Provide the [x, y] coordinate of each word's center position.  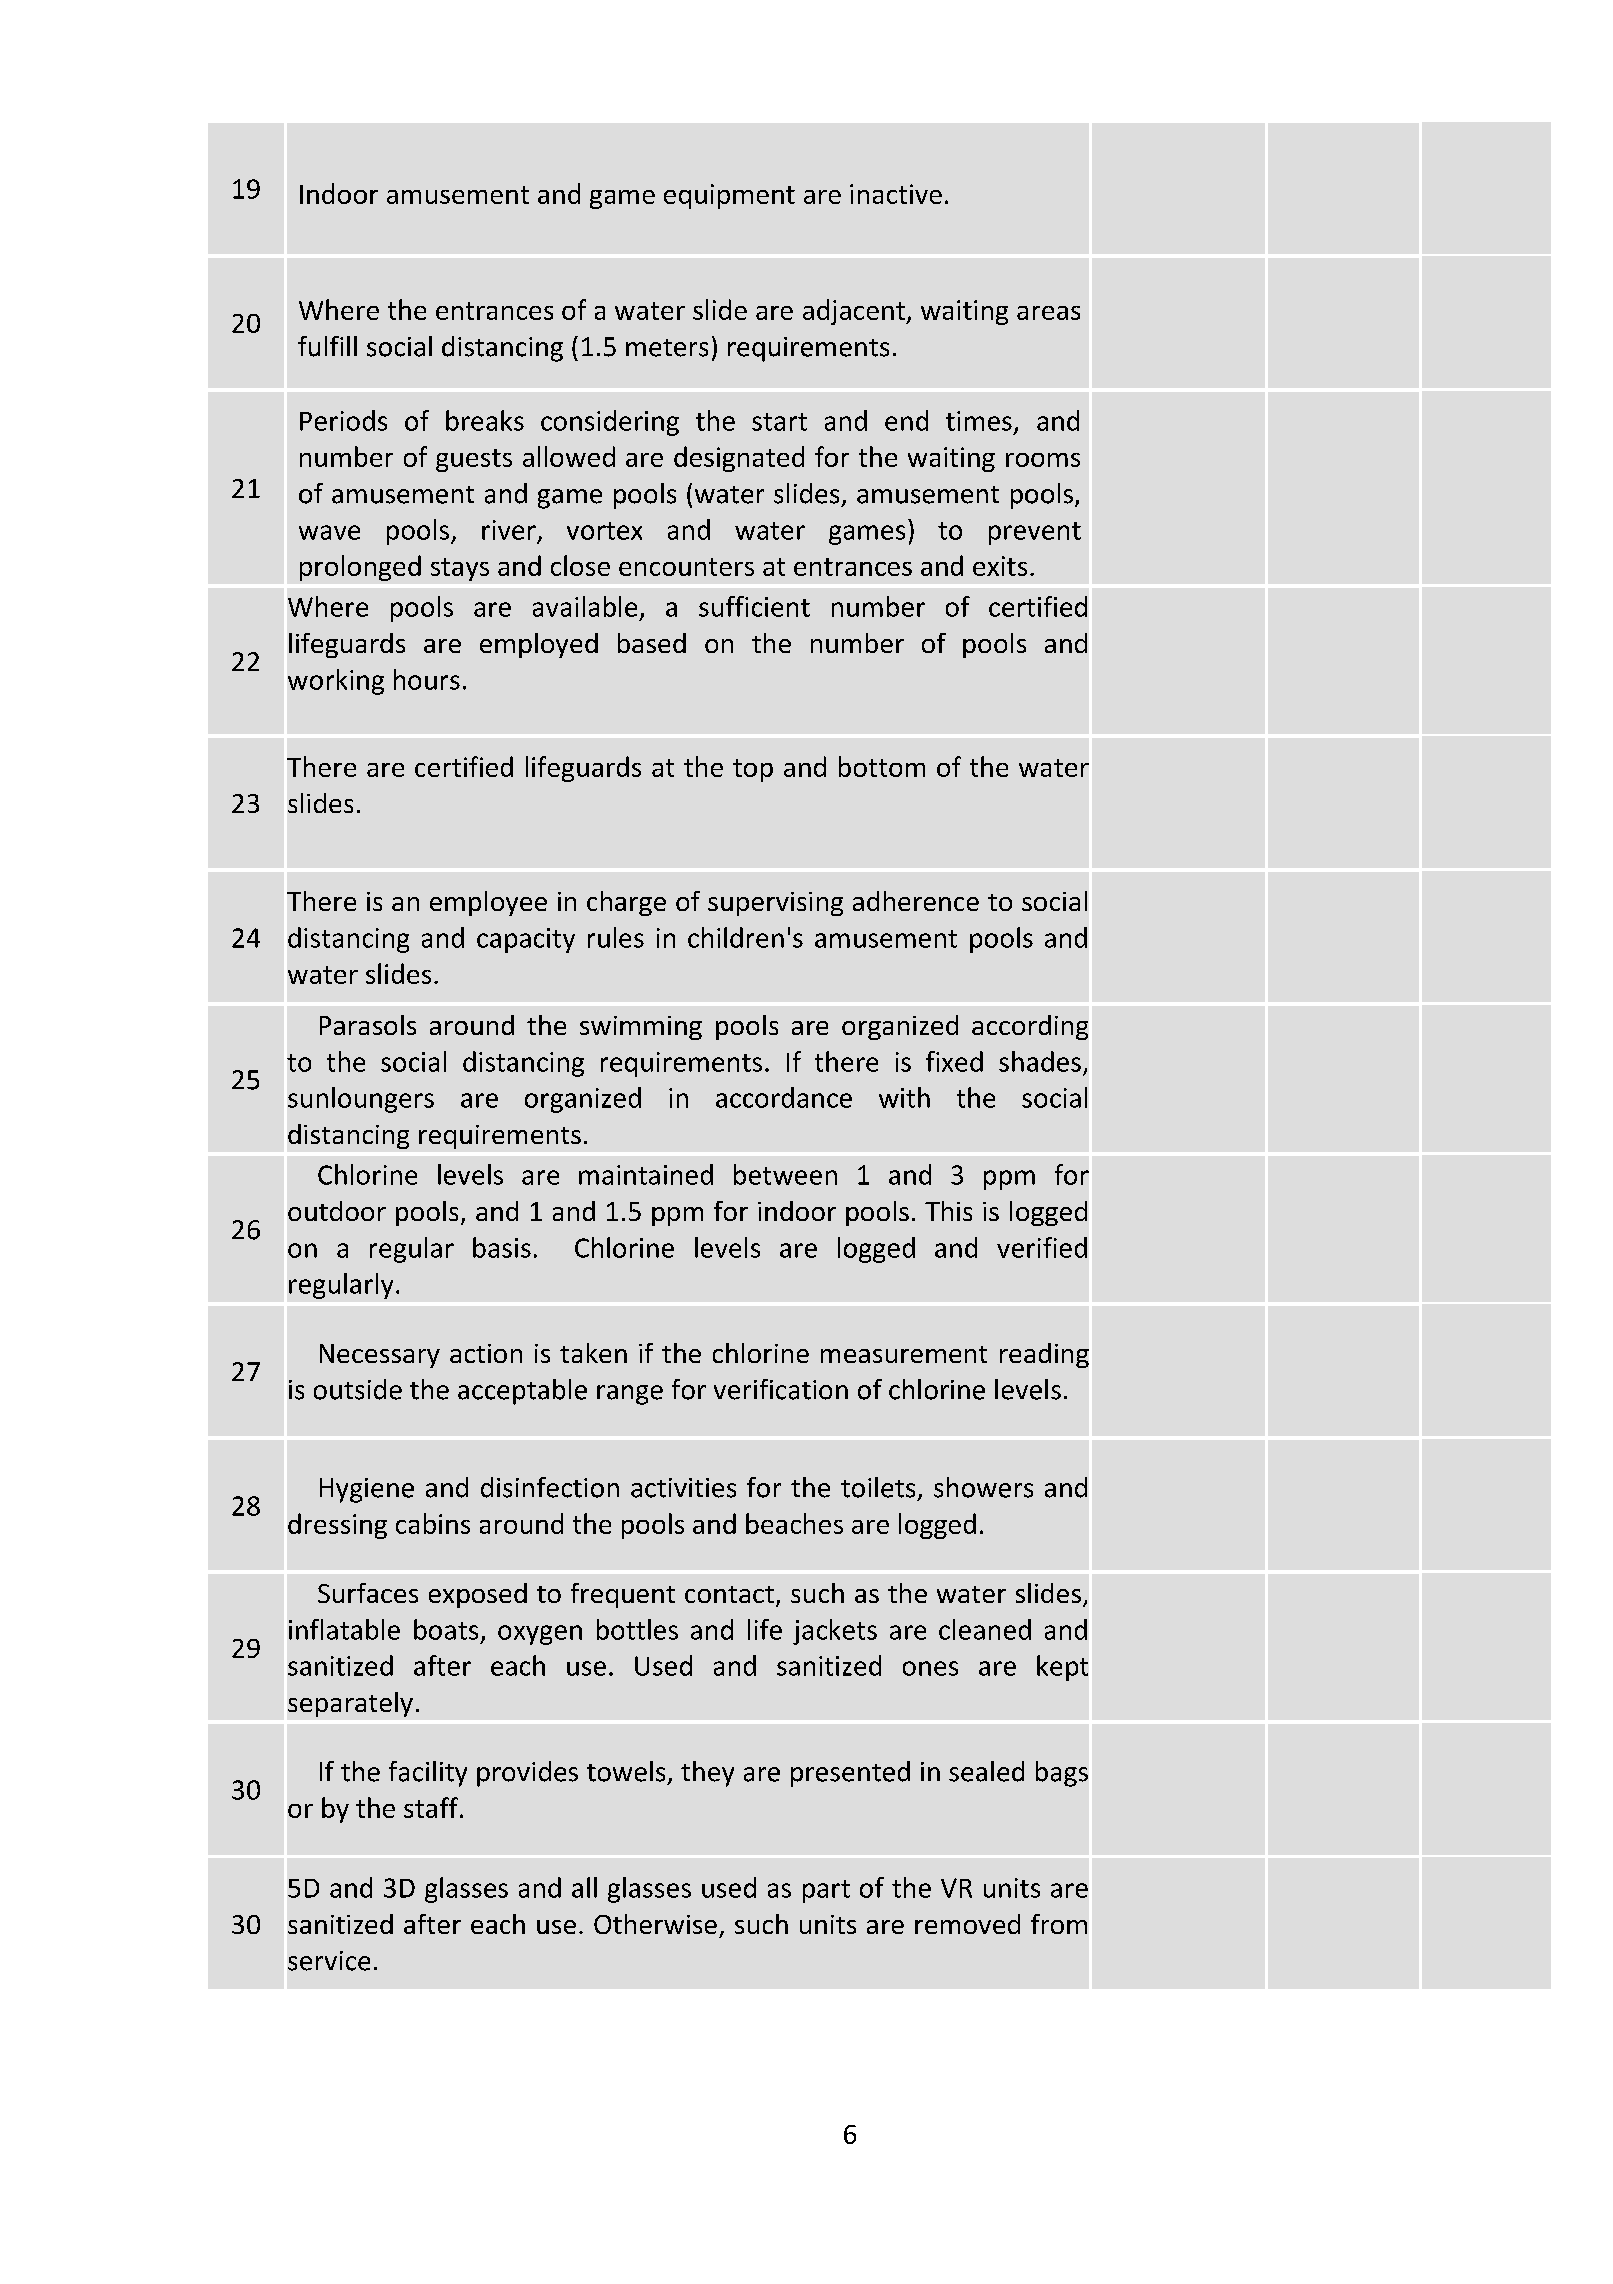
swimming [641, 1028]
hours [427, 679]
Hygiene [367, 1490]
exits [1000, 566]
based [652, 643]
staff [431, 1807]
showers [983, 1487]
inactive [896, 194]
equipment [729, 196]
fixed [954, 1061]
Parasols [368, 1025]
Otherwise [655, 1924]
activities [683, 1488]
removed [967, 1924]
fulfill [327, 346]
